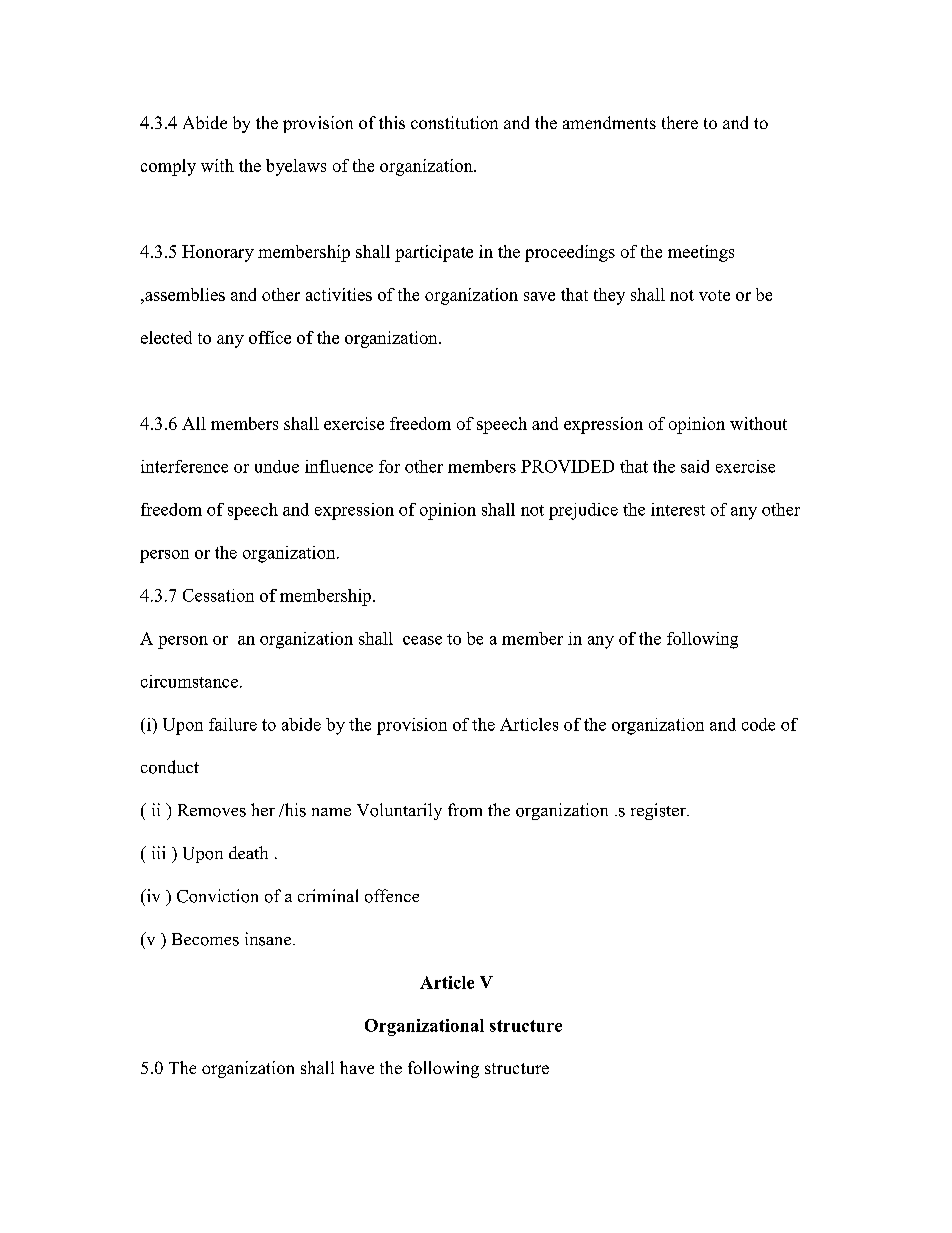 The height and width of the screenshot is (1233, 952). I want to click on interest, so click(678, 509).
